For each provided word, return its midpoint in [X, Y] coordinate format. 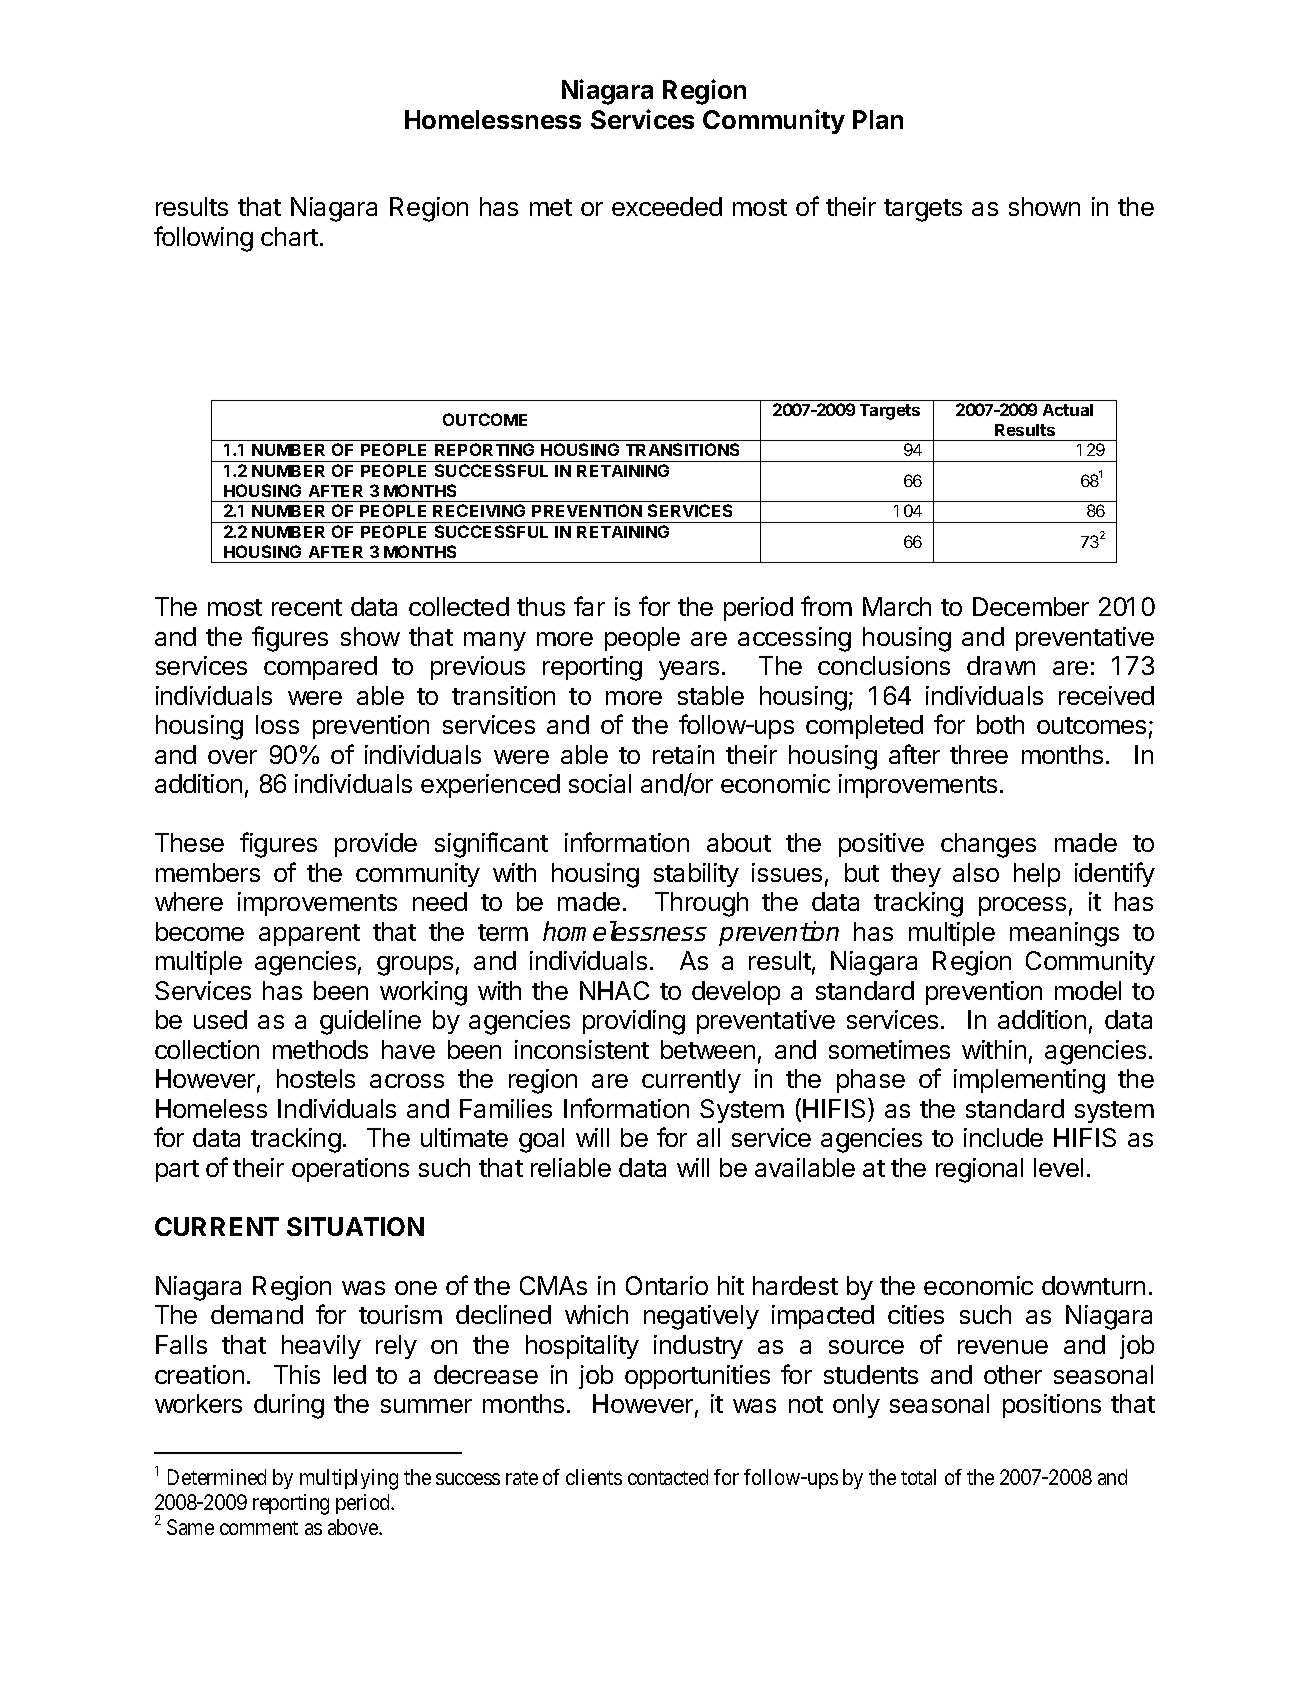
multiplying [349, 1479]
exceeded [667, 206]
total [918, 1477]
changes [988, 845]
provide [376, 845]
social [600, 783]
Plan [878, 119]
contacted [668, 1477]
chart [289, 236]
